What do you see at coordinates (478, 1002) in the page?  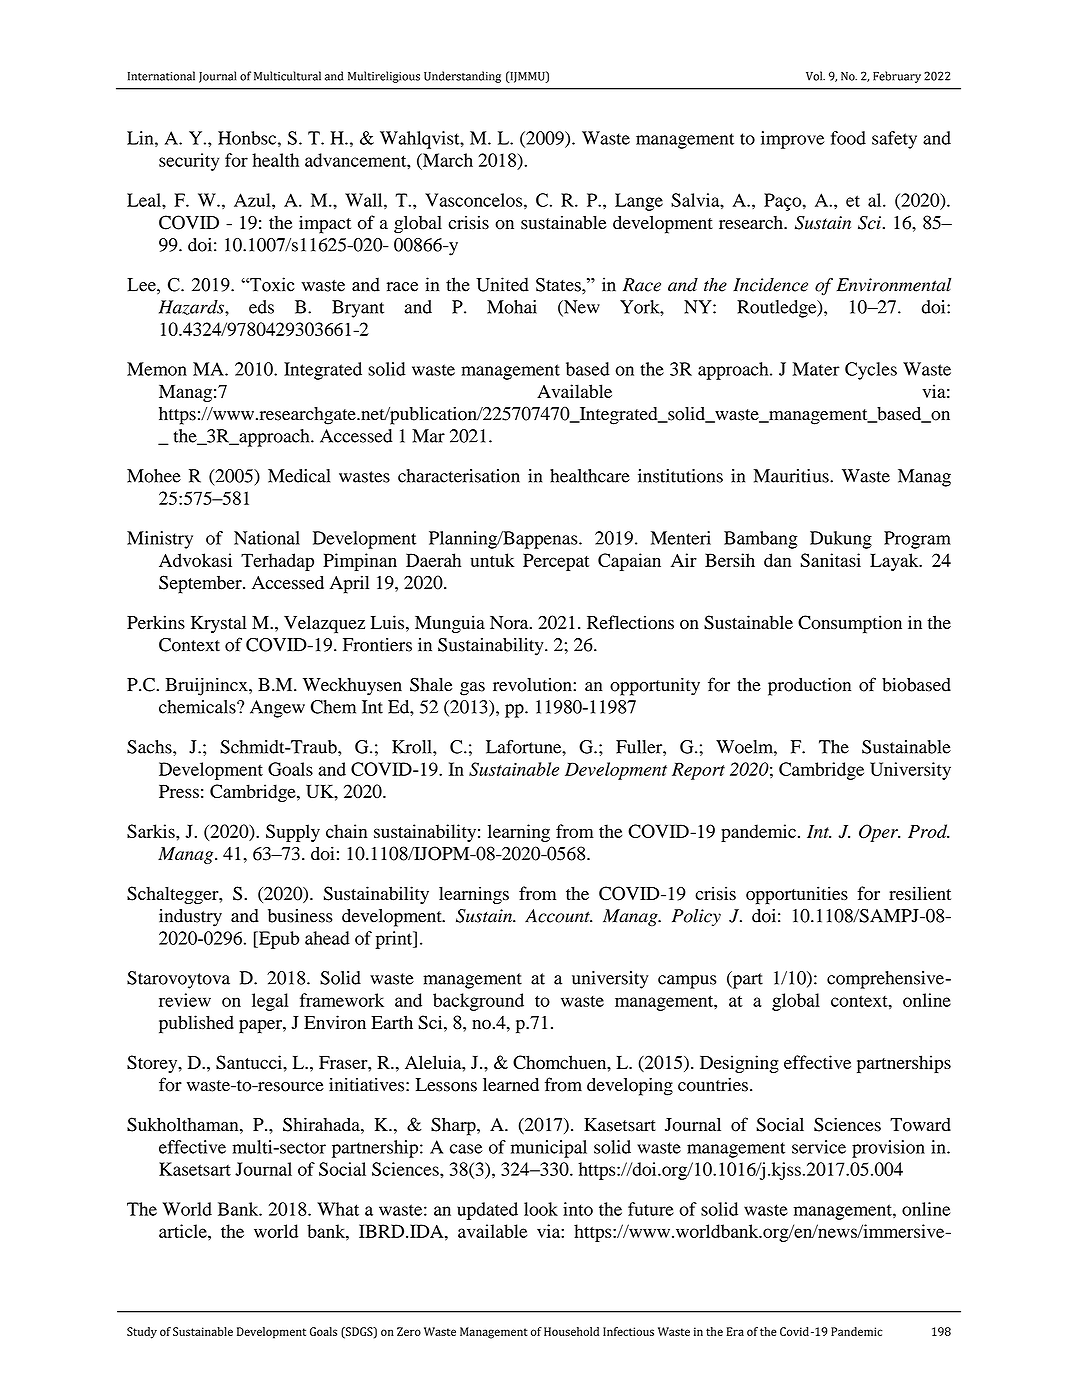 I see `background` at bounding box center [478, 1002].
